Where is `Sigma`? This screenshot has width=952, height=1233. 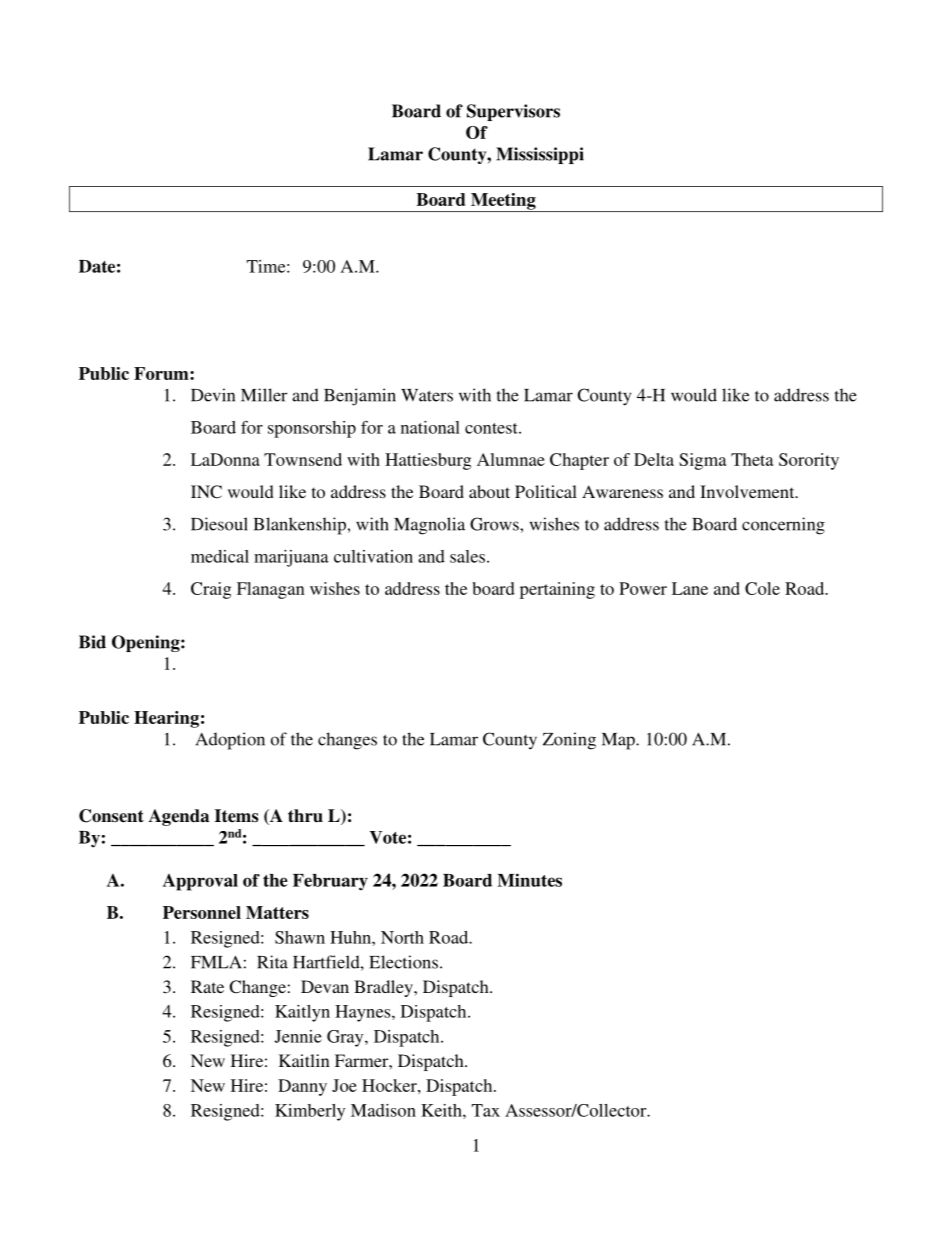 Sigma is located at coordinates (702, 461).
